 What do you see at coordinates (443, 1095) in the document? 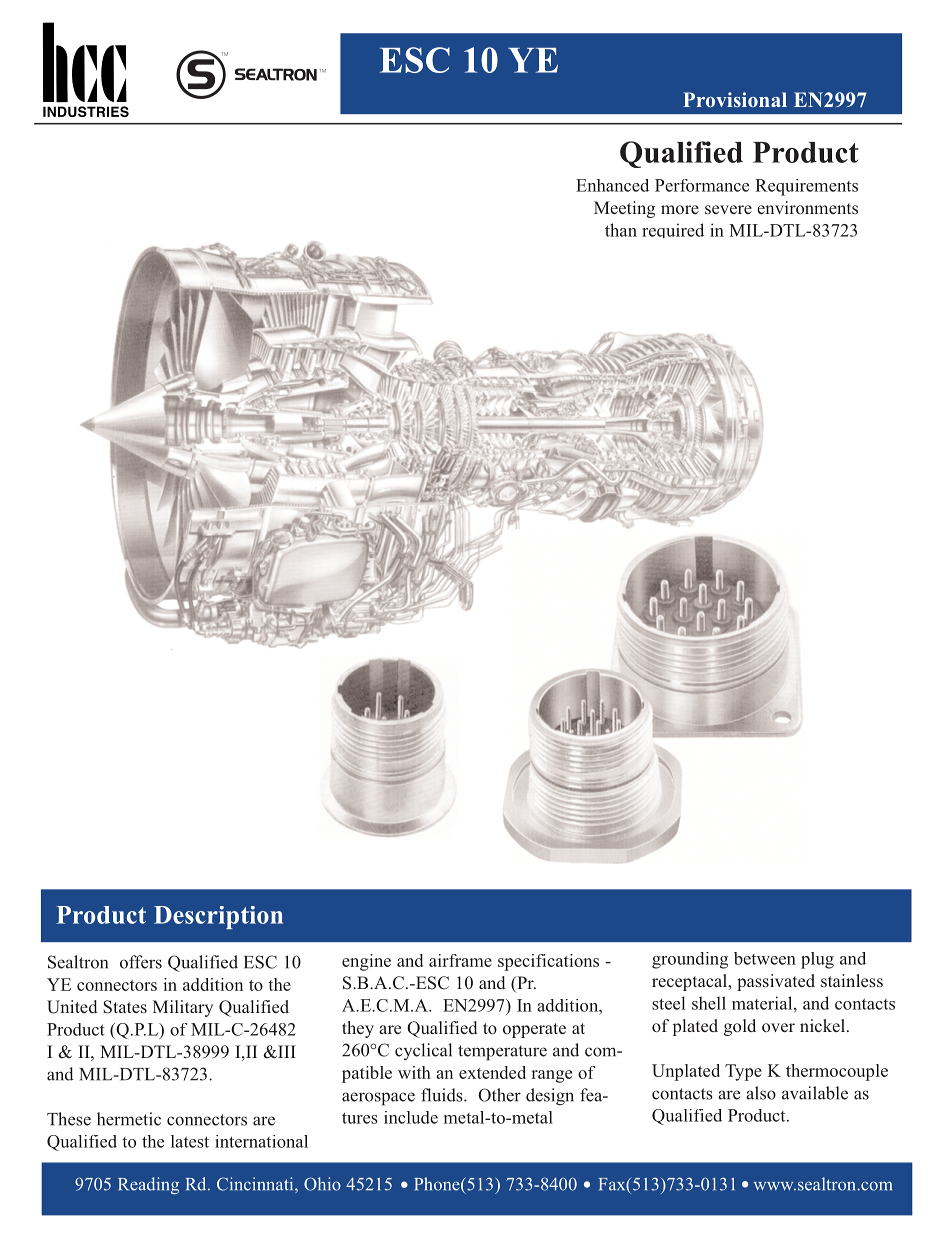
I see `fluids` at bounding box center [443, 1095].
